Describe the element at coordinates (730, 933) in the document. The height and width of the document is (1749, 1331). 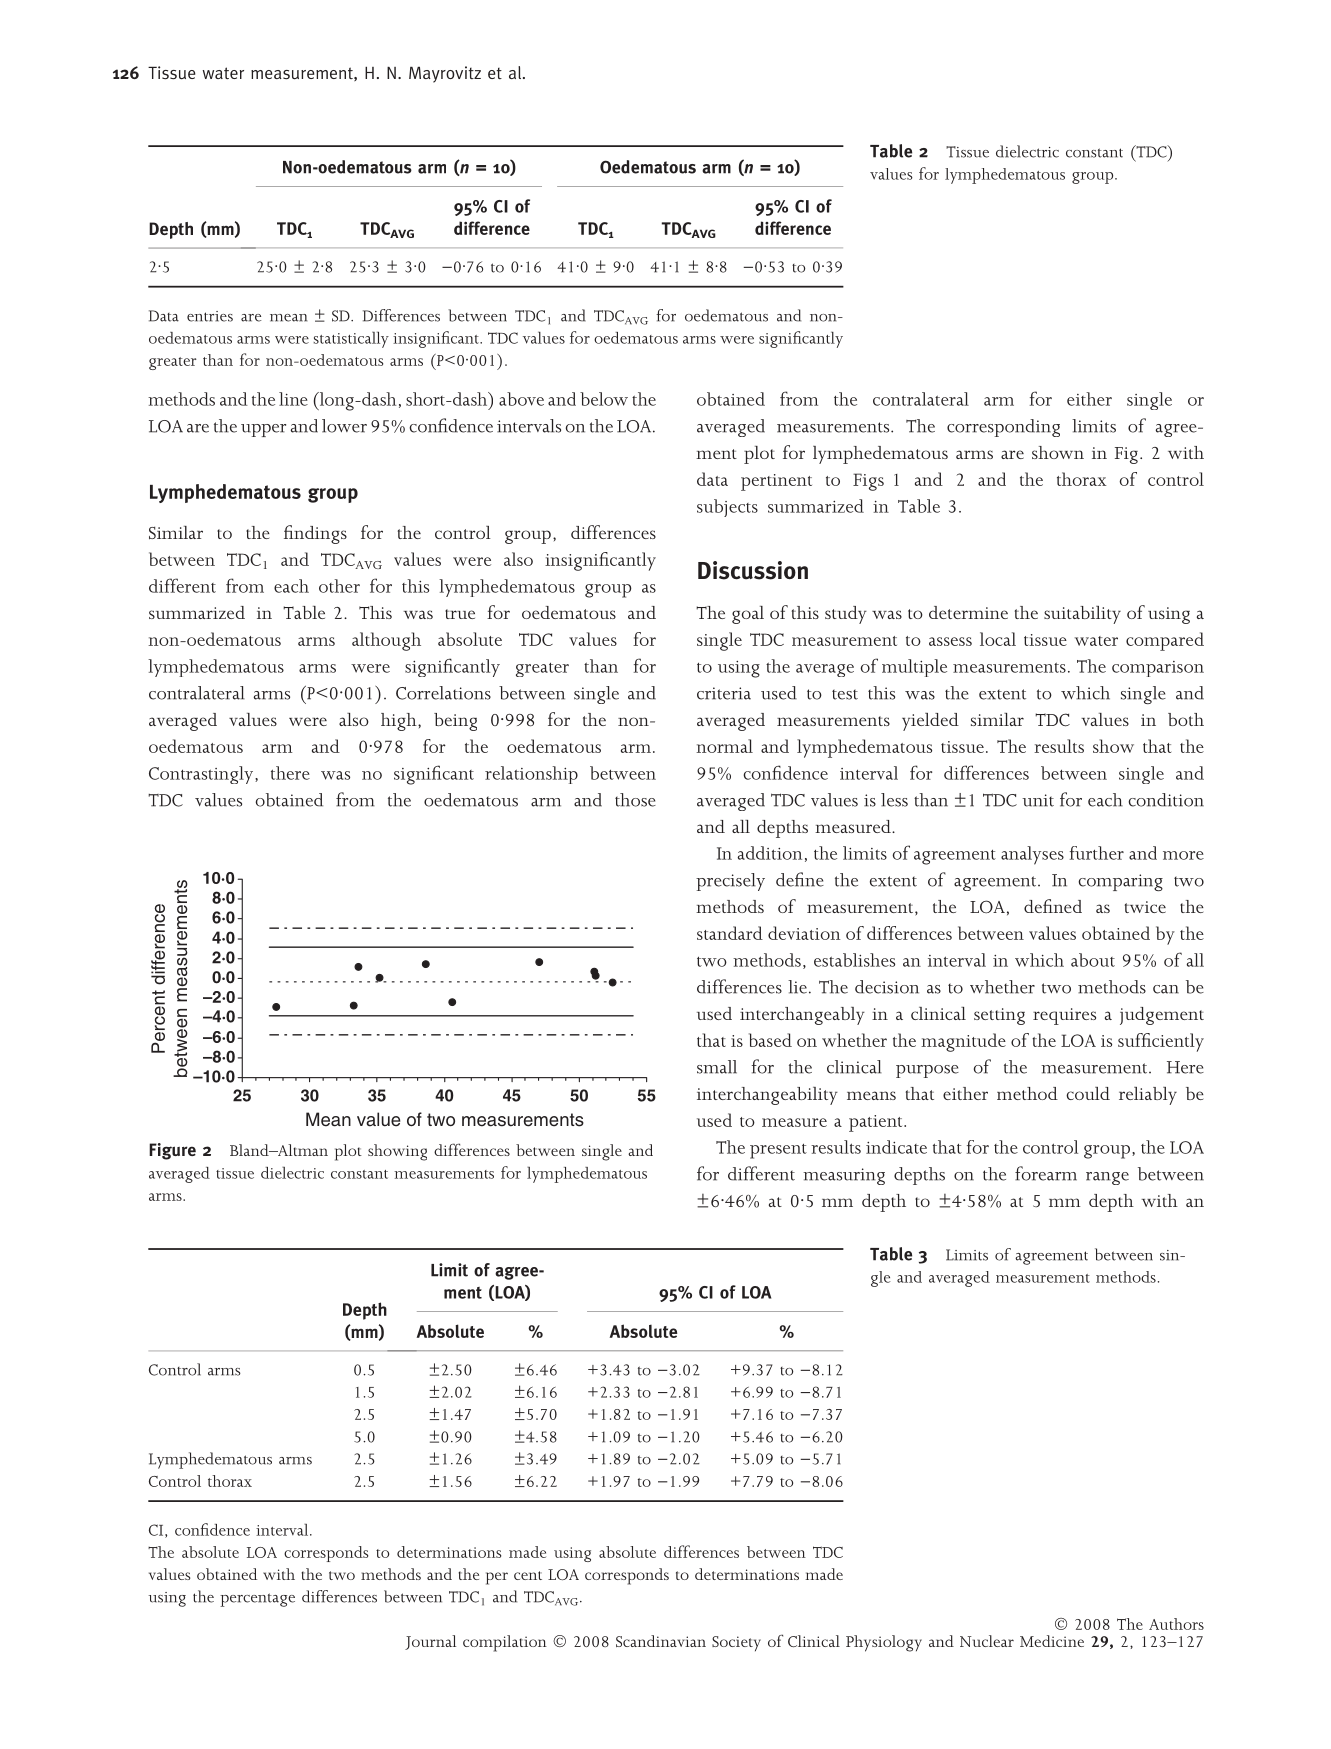
I see `standard` at that location.
